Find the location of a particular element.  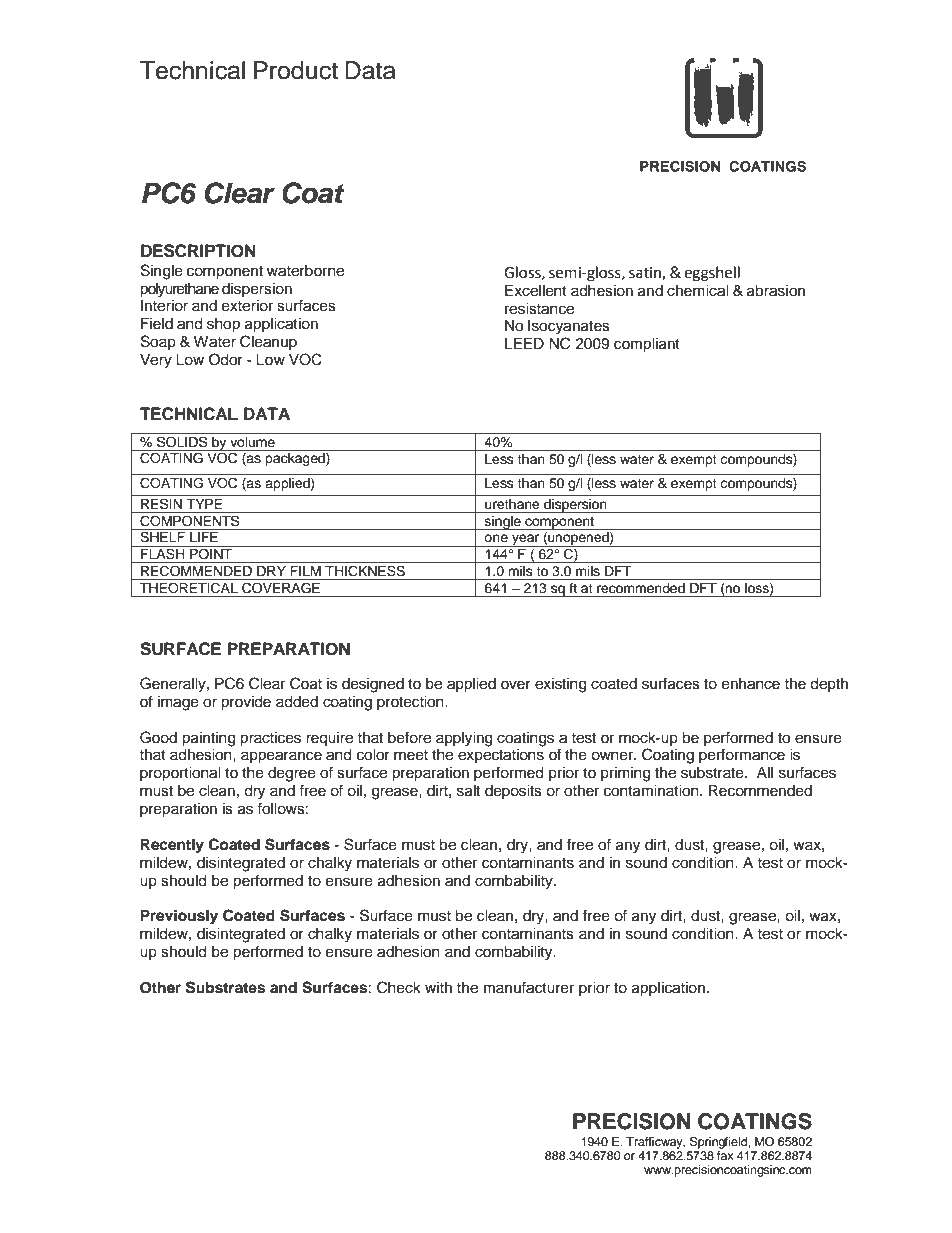

eggshell is located at coordinates (712, 274).
